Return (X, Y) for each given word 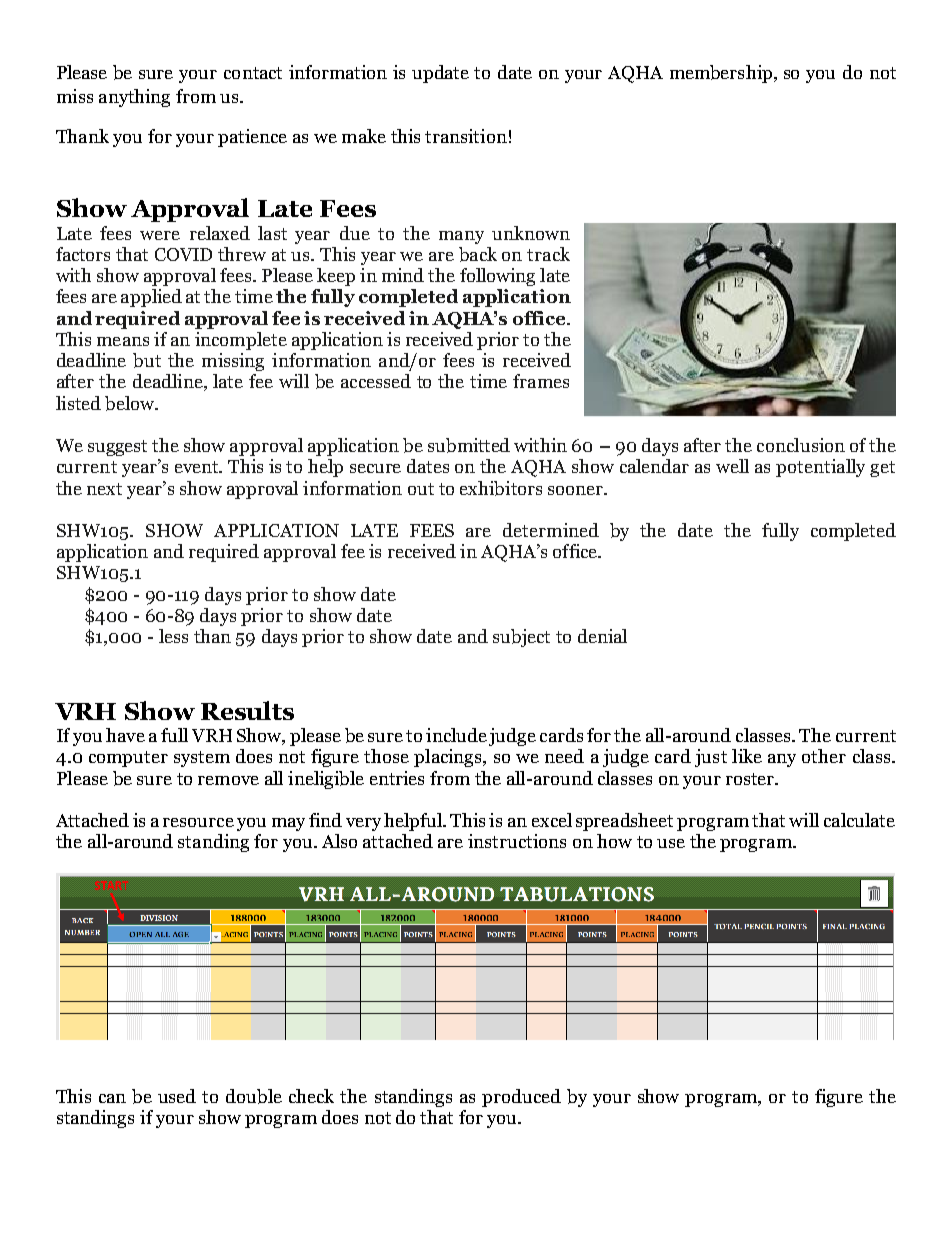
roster (751, 779)
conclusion (801, 445)
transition (466, 136)
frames (541, 381)
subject (521, 638)
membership (721, 74)
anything (134, 98)
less (173, 636)
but (147, 360)
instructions (517, 841)
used (177, 1096)
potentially (820, 468)
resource (198, 822)
